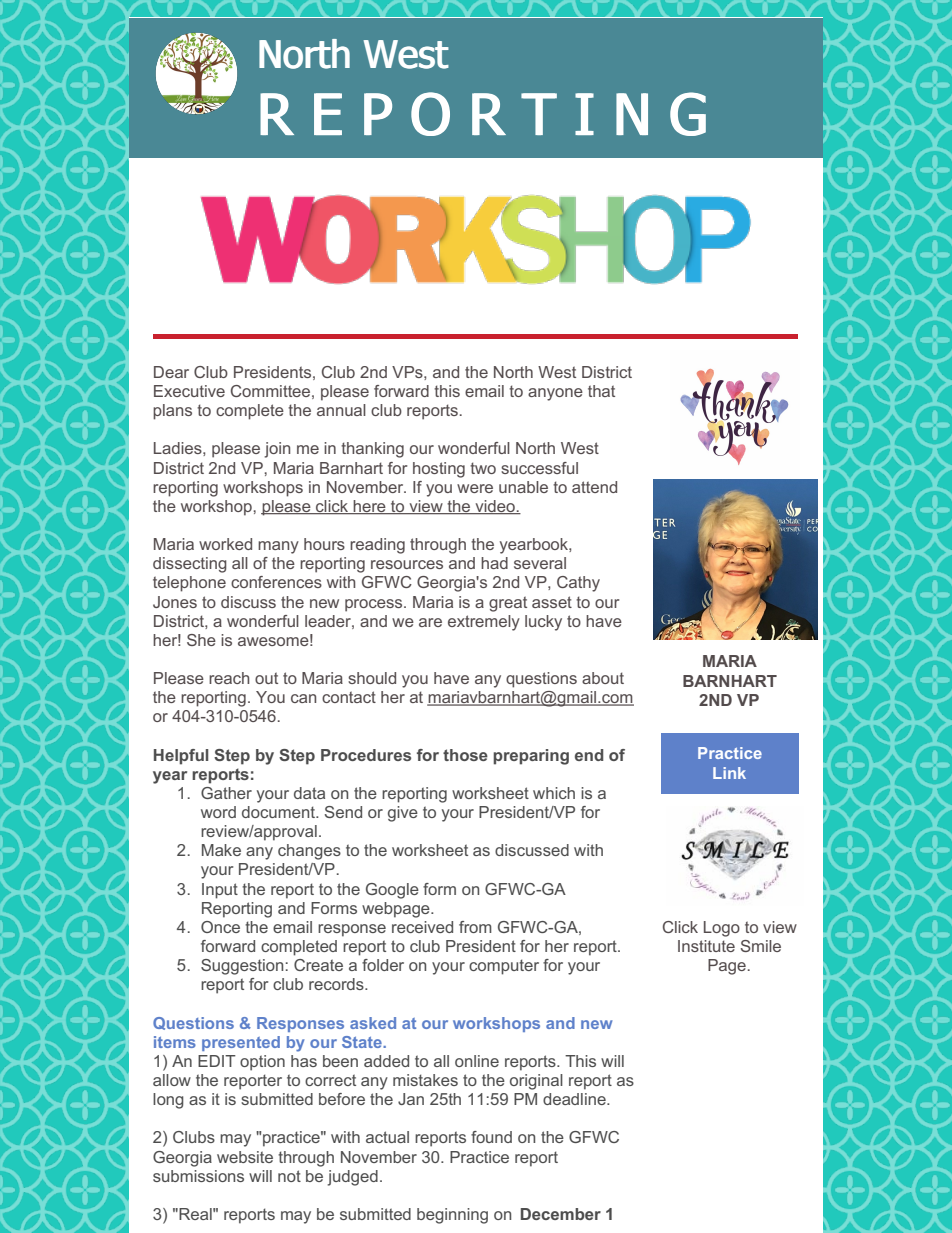 This page has height=1233, width=952. Describe the element at coordinates (198, 1176) in the page. I see `submissions` at that location.
